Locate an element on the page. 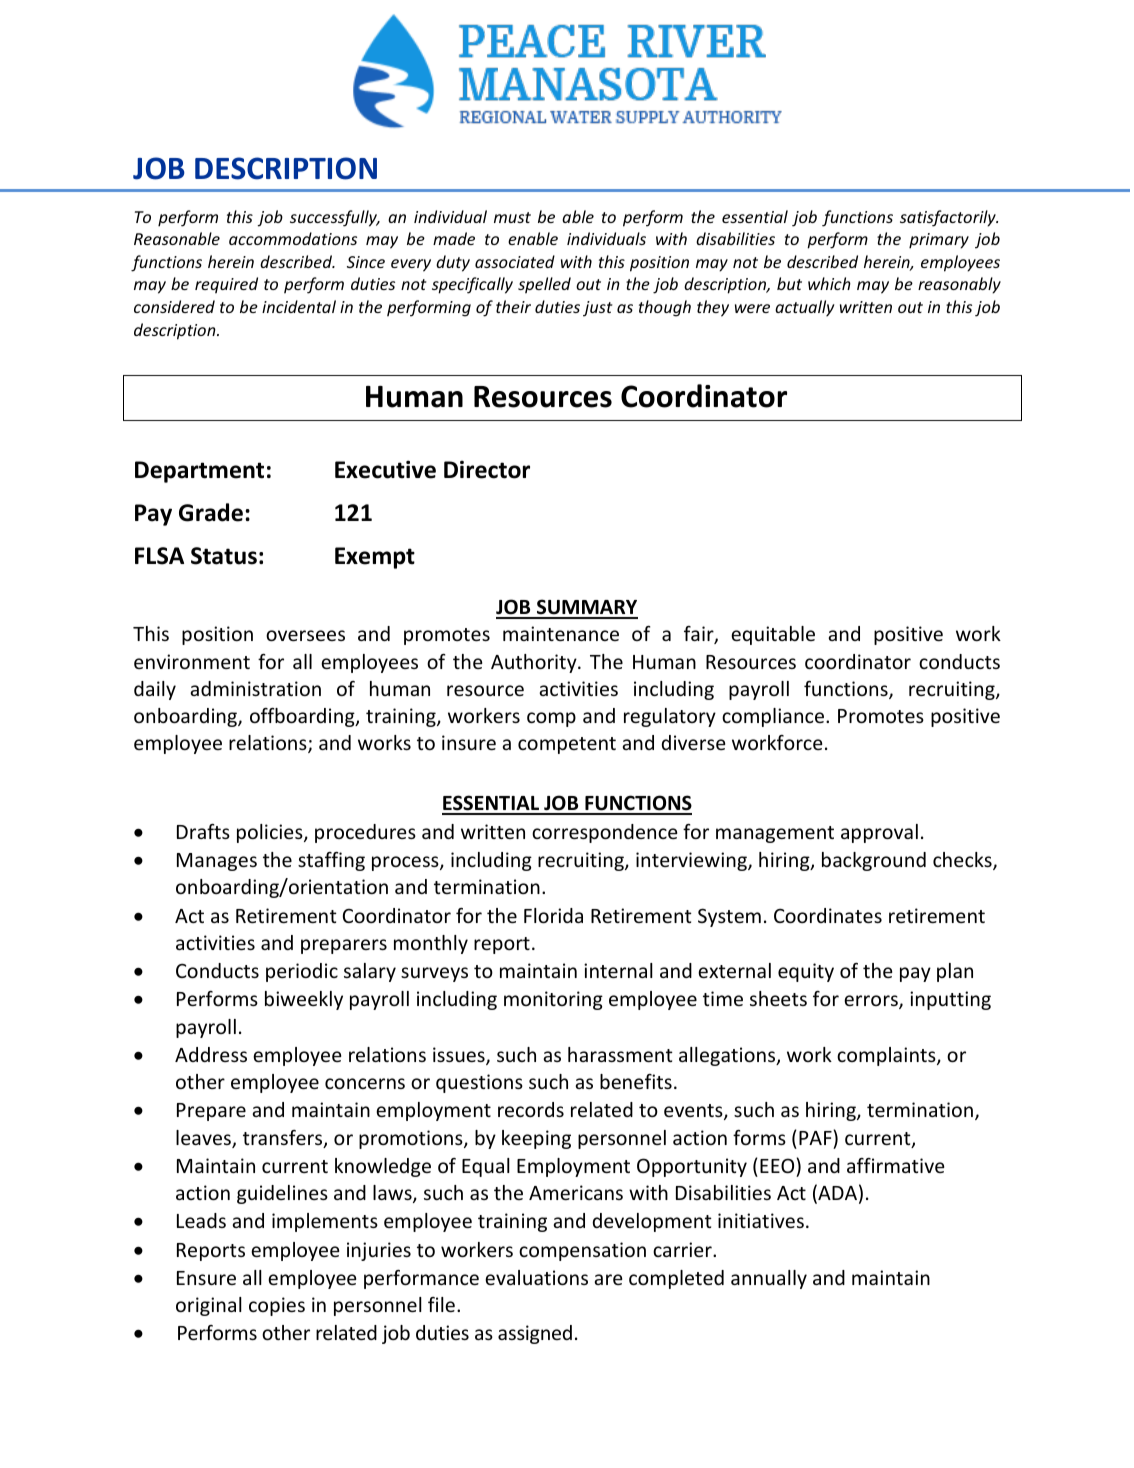 The width and height of the document is (1134, 1468). Florida is located at coordinates (553, 915).
